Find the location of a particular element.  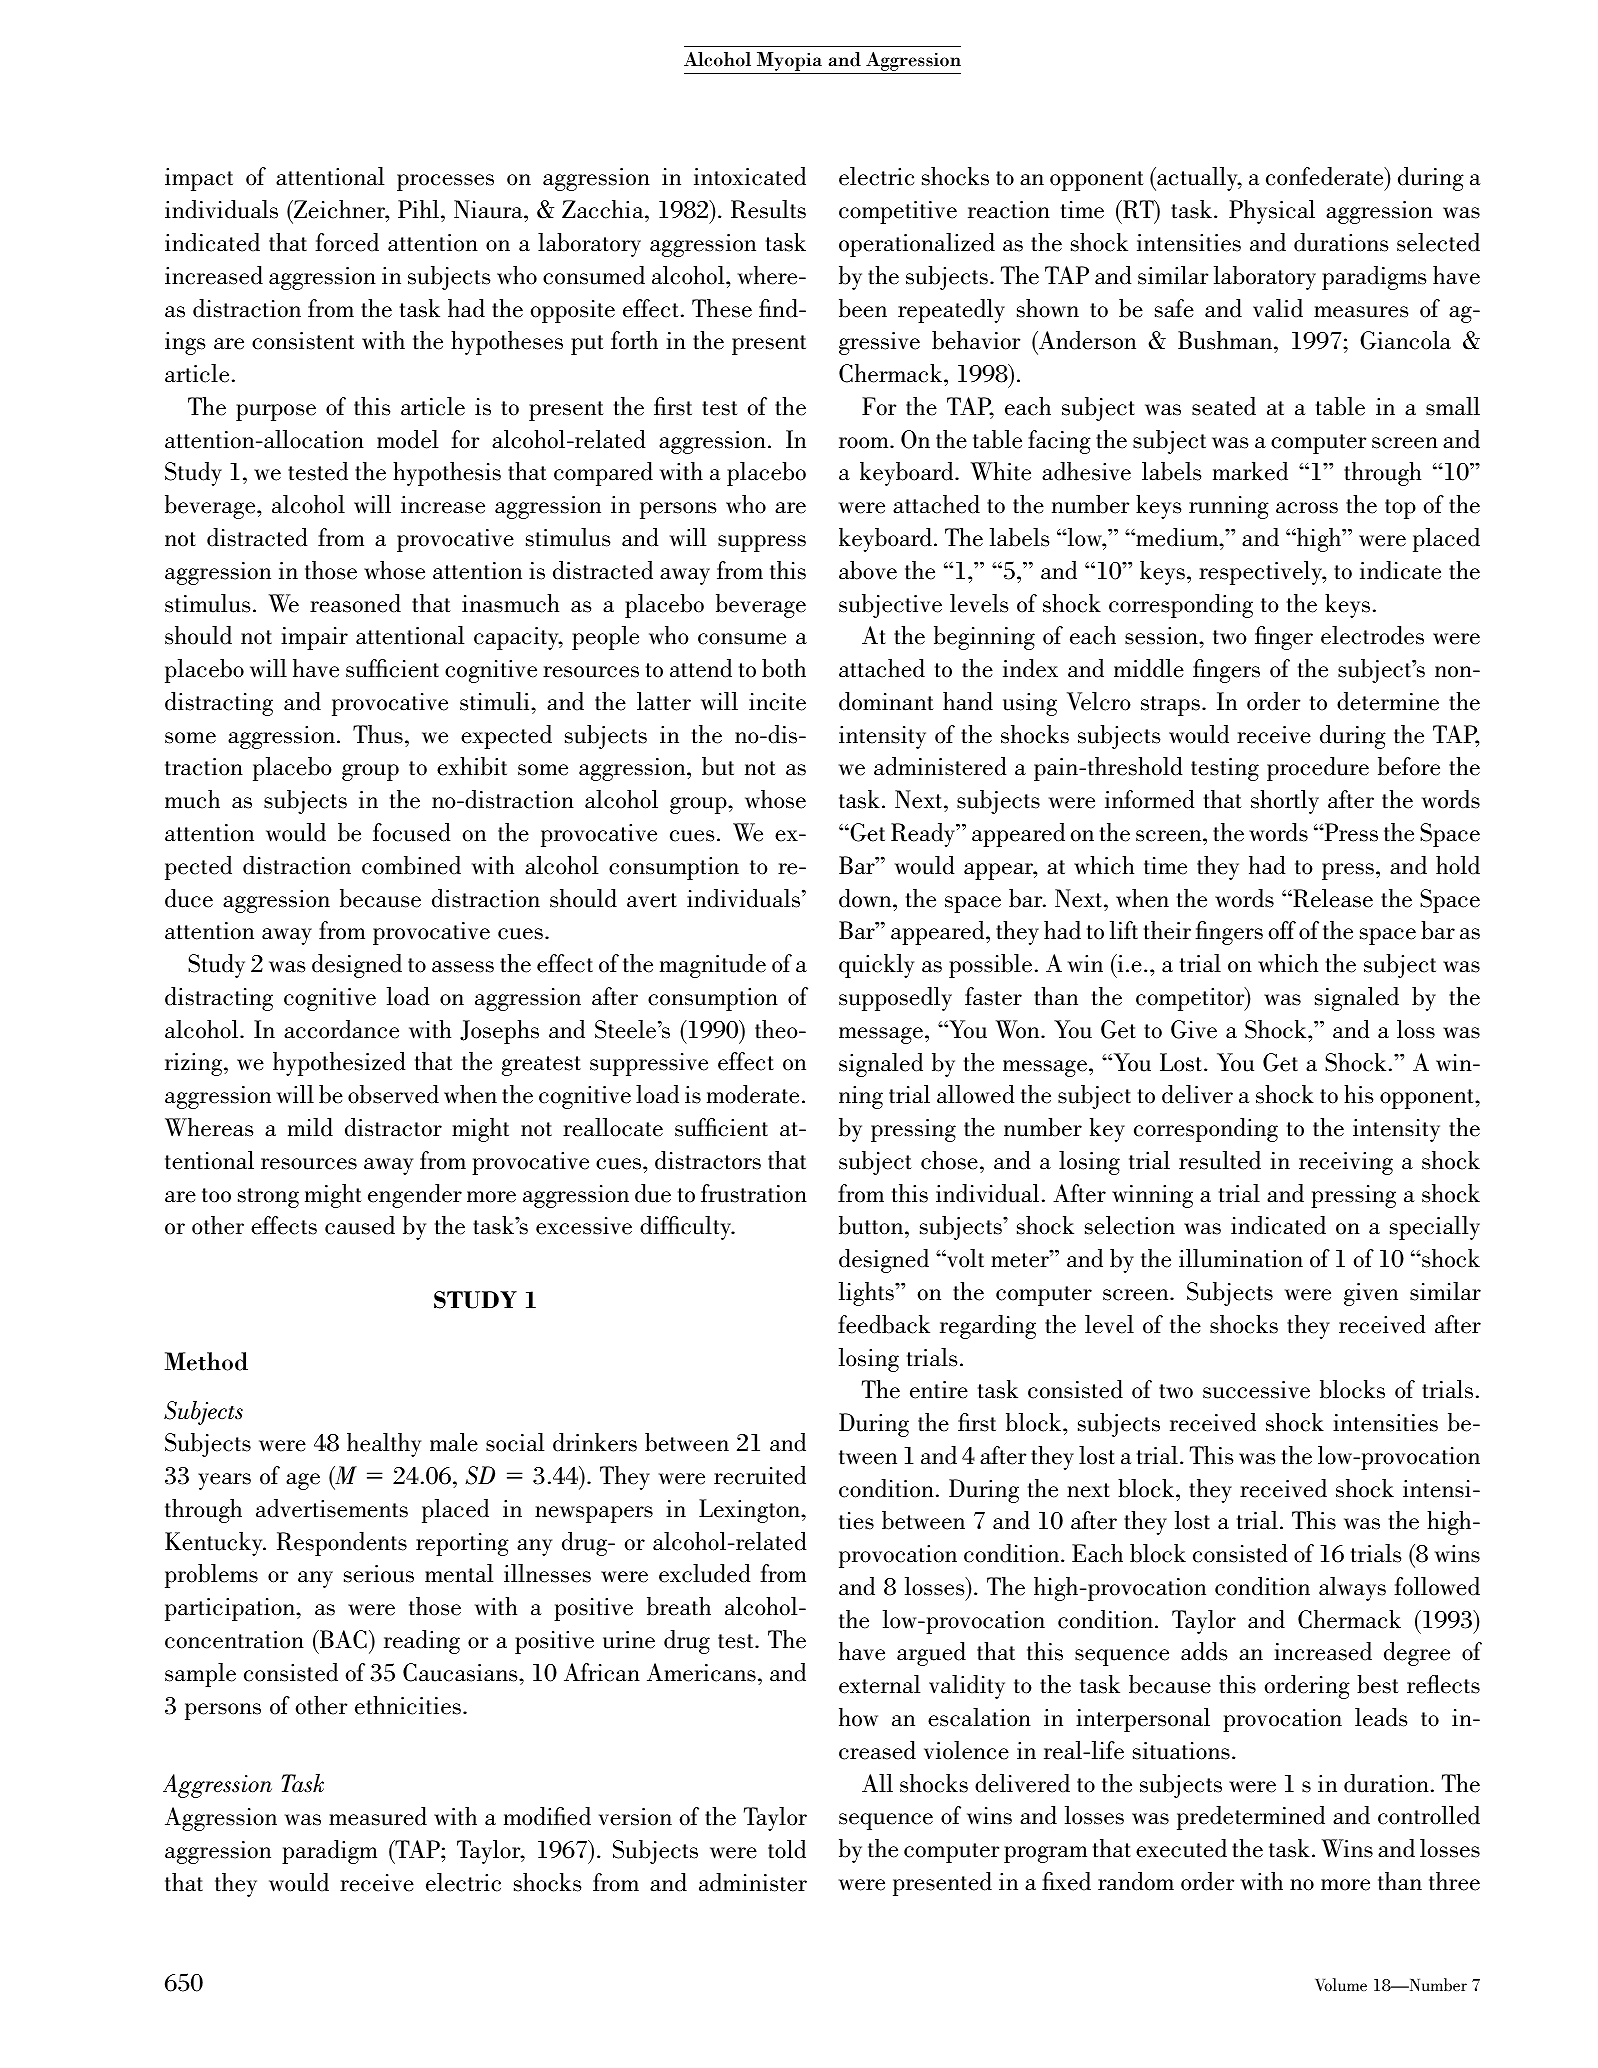

accordance is located at coordinates (341, 1029).
